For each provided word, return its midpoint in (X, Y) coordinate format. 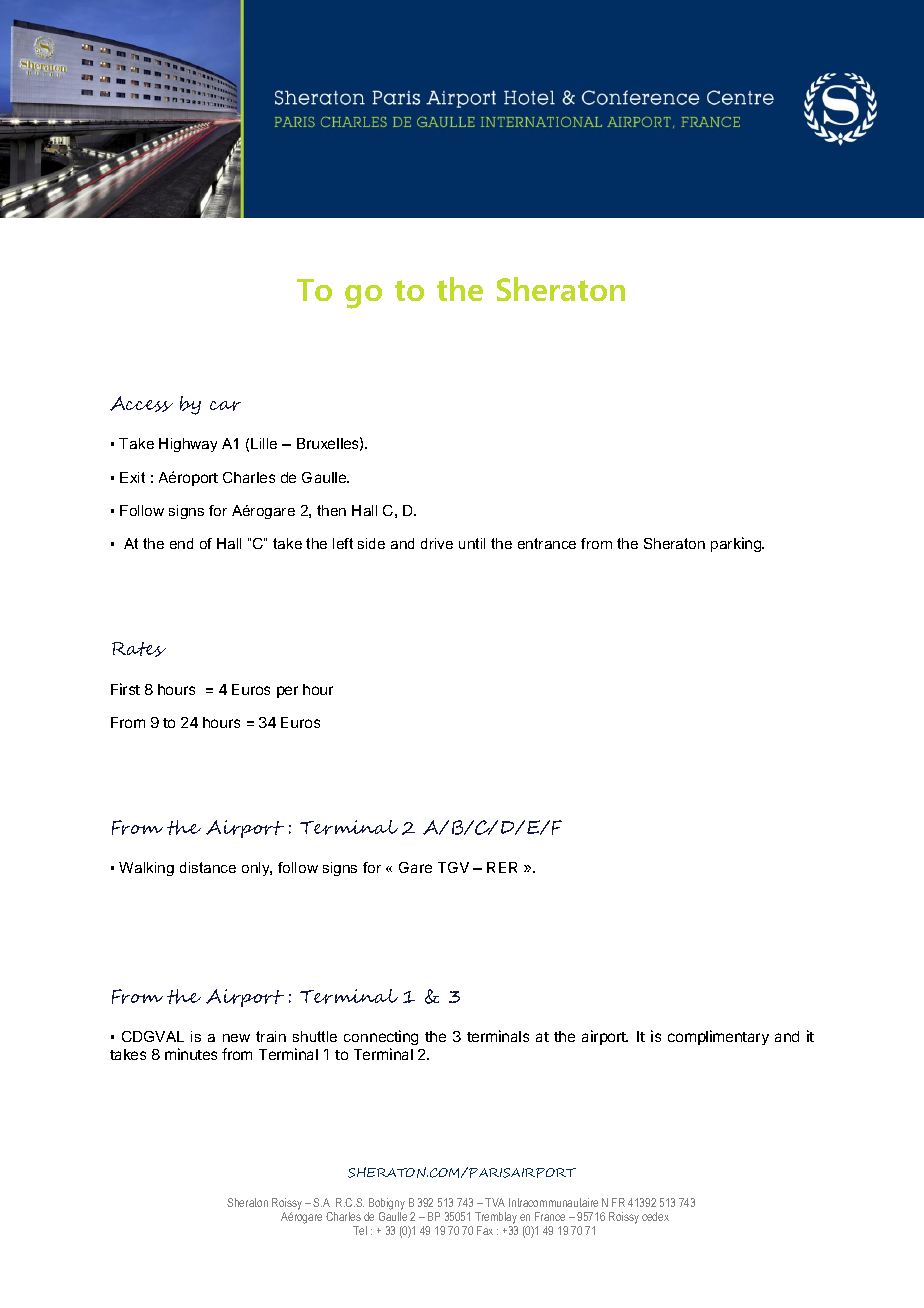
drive (437, 543)
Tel (360, 1230)
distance (208, 867)
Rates (139, 649)
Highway (188, 445)
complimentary (718, 1037)
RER (502, 867)
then (331, 510)
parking (737, 544)
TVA (495, 1202)
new (236, 1038)
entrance (547, 543)
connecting (381, 1037)
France (550, 1216)
